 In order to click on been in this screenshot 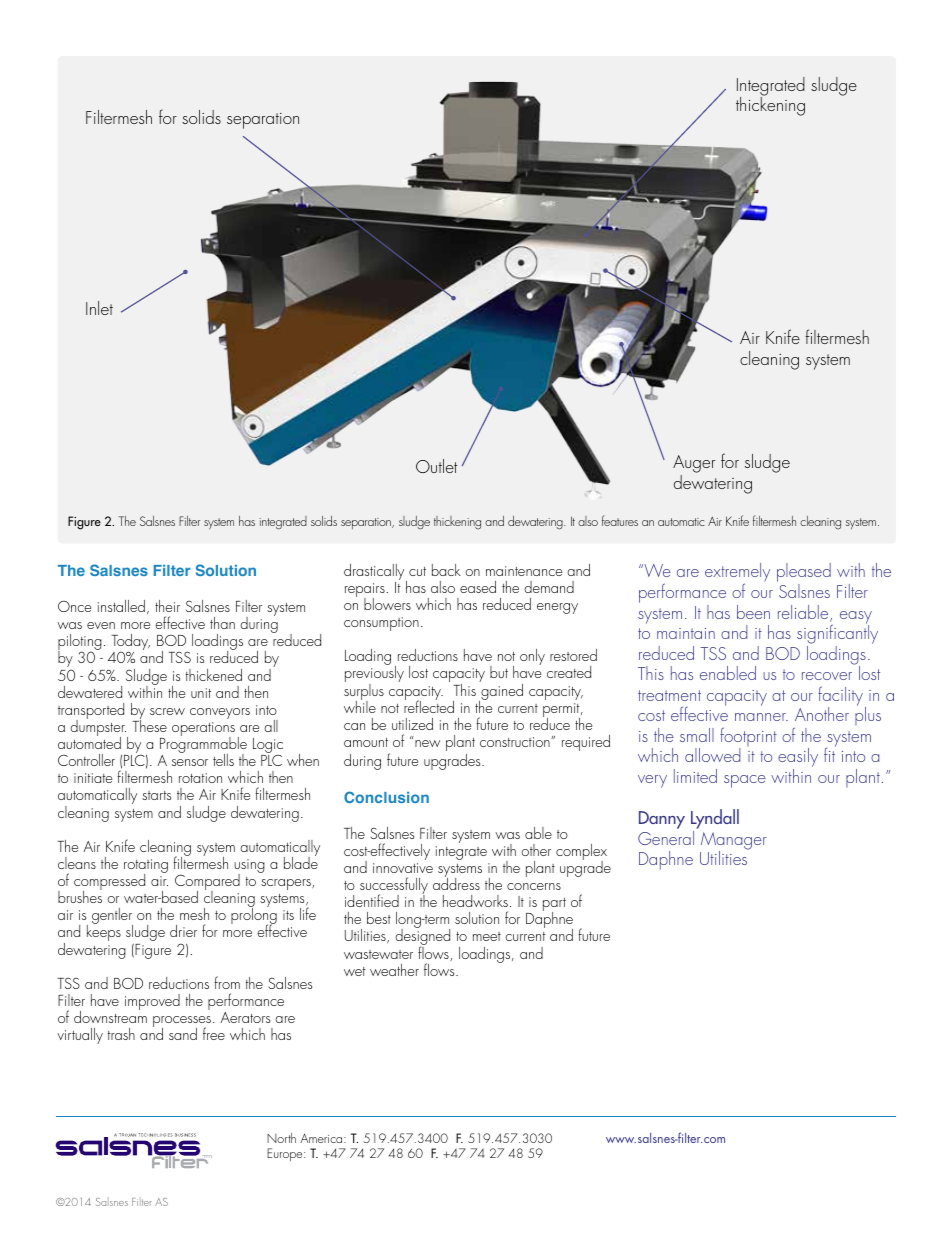, I will do `click(753, 612)`.
